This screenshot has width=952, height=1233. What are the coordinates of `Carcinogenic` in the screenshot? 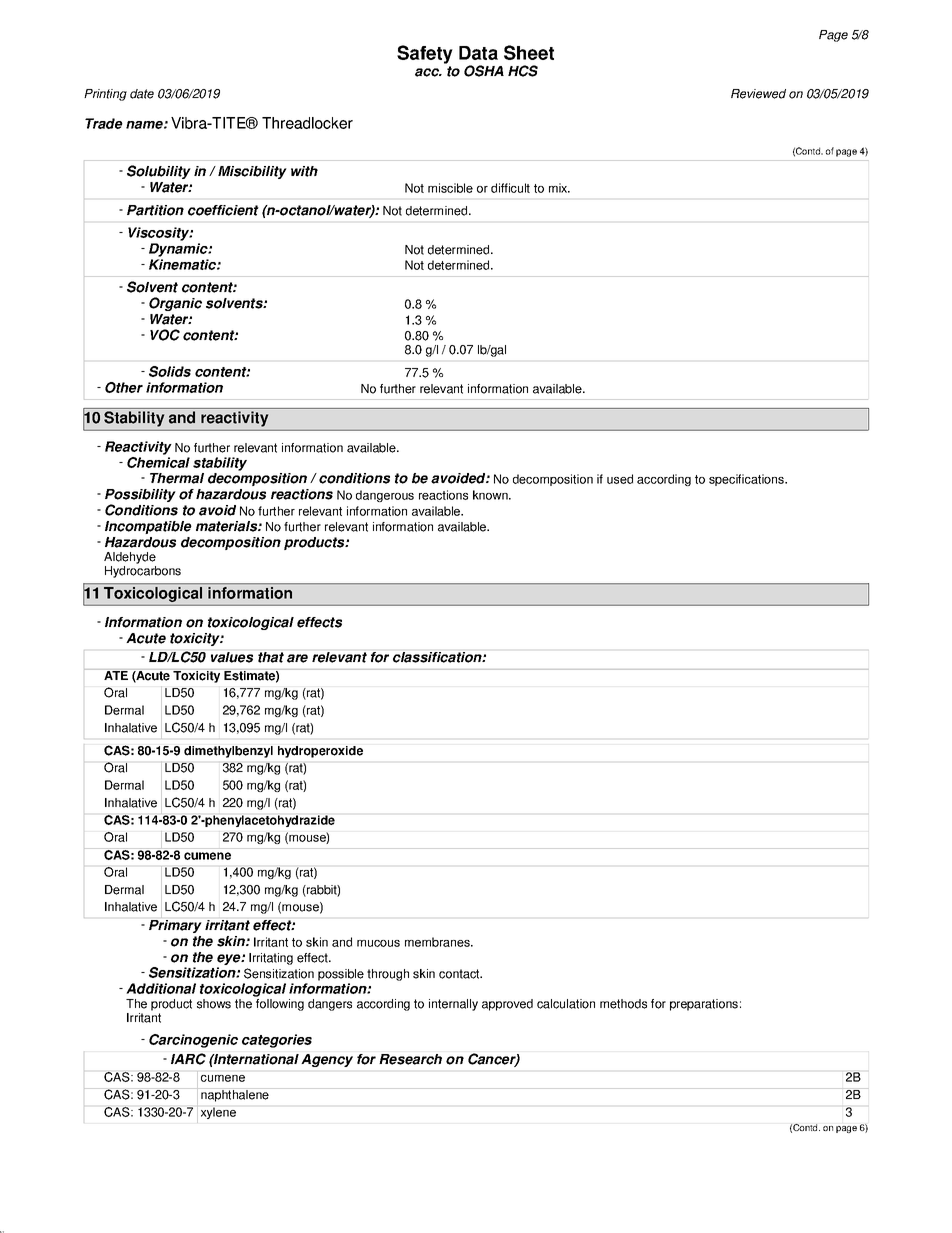 It's located at (193, 1041).
